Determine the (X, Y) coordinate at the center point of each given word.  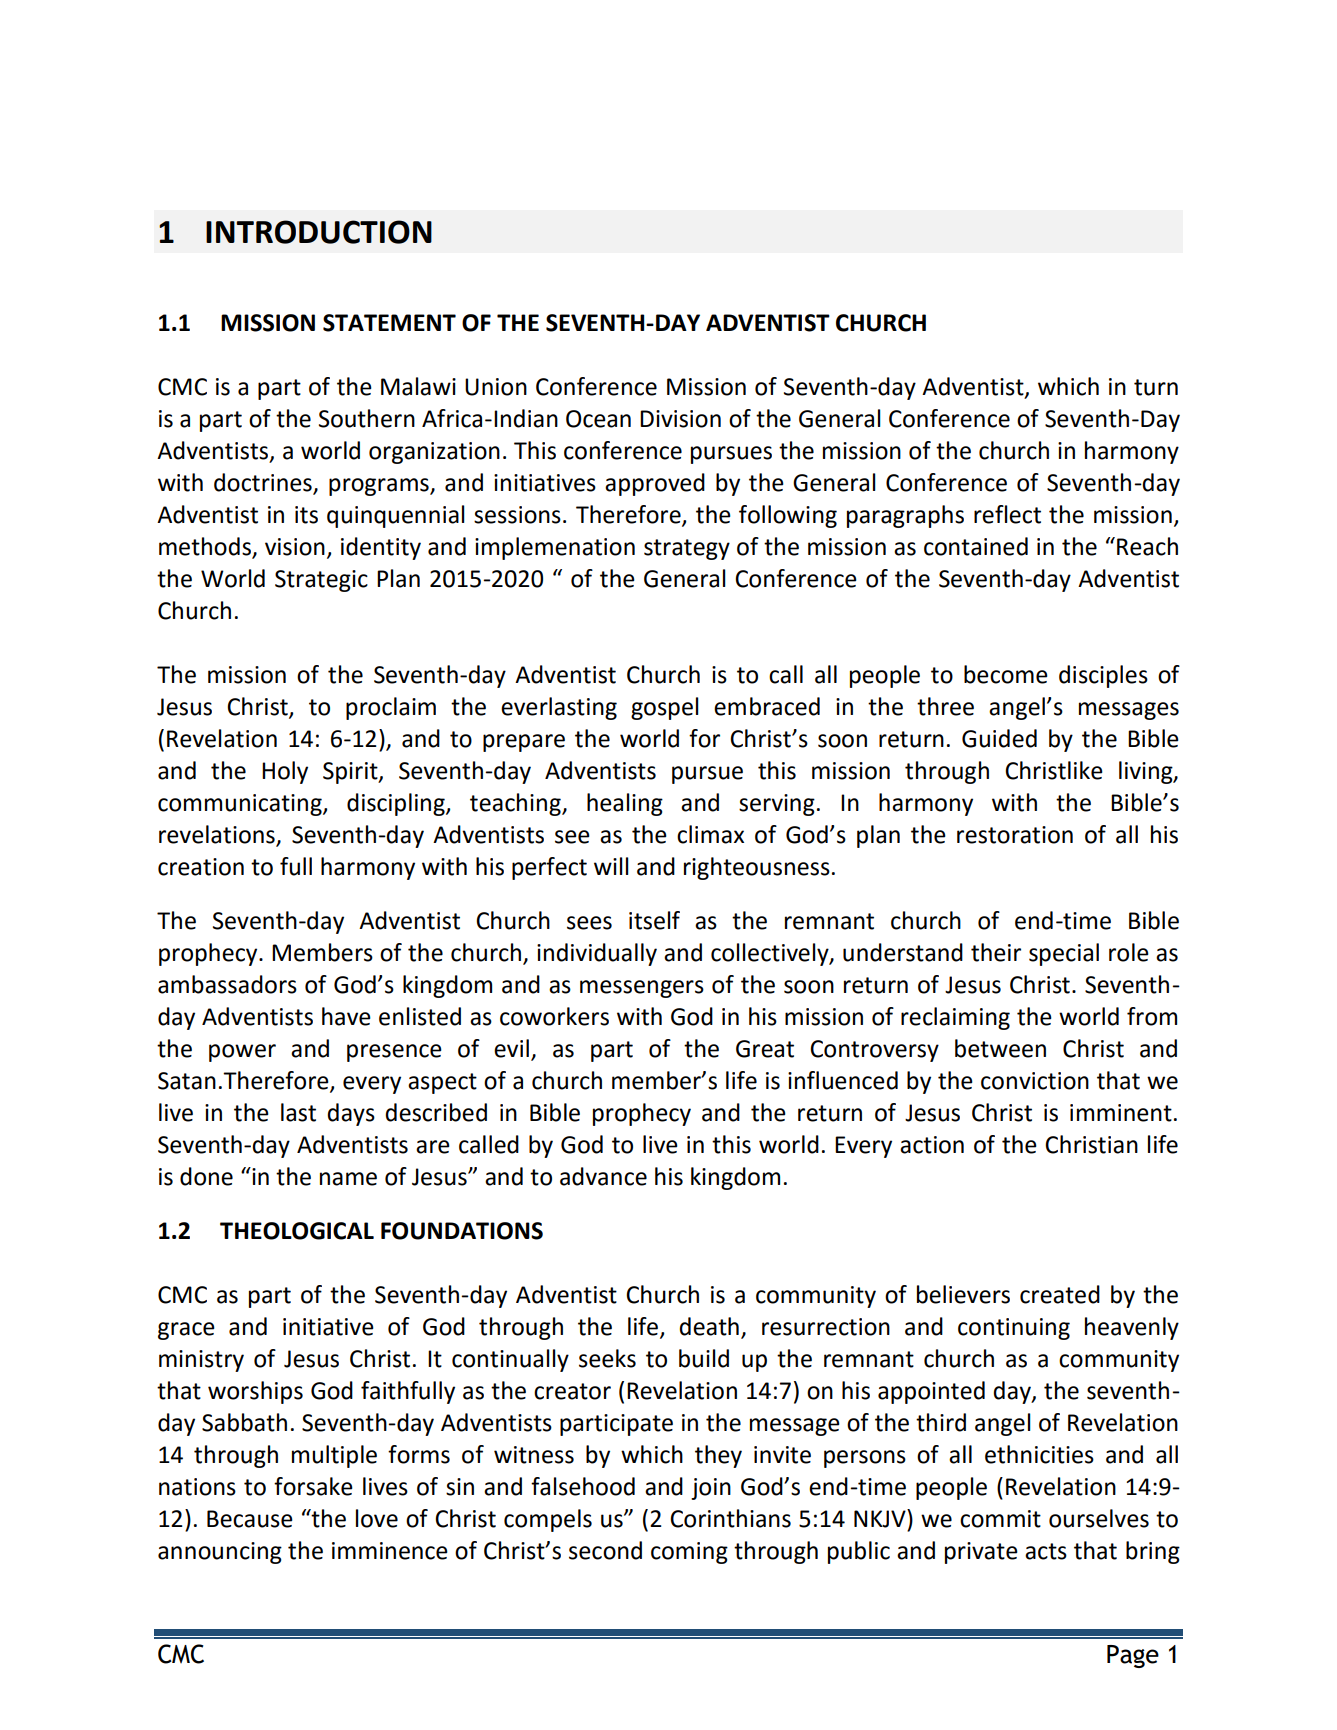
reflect (1007, 514)
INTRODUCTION (319, 232)
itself (654, 920)
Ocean (598, 419)
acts (1046, 1551)
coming (689, 1553)
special (1064, 954)
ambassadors (227, 984)
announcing (220, 1553)
